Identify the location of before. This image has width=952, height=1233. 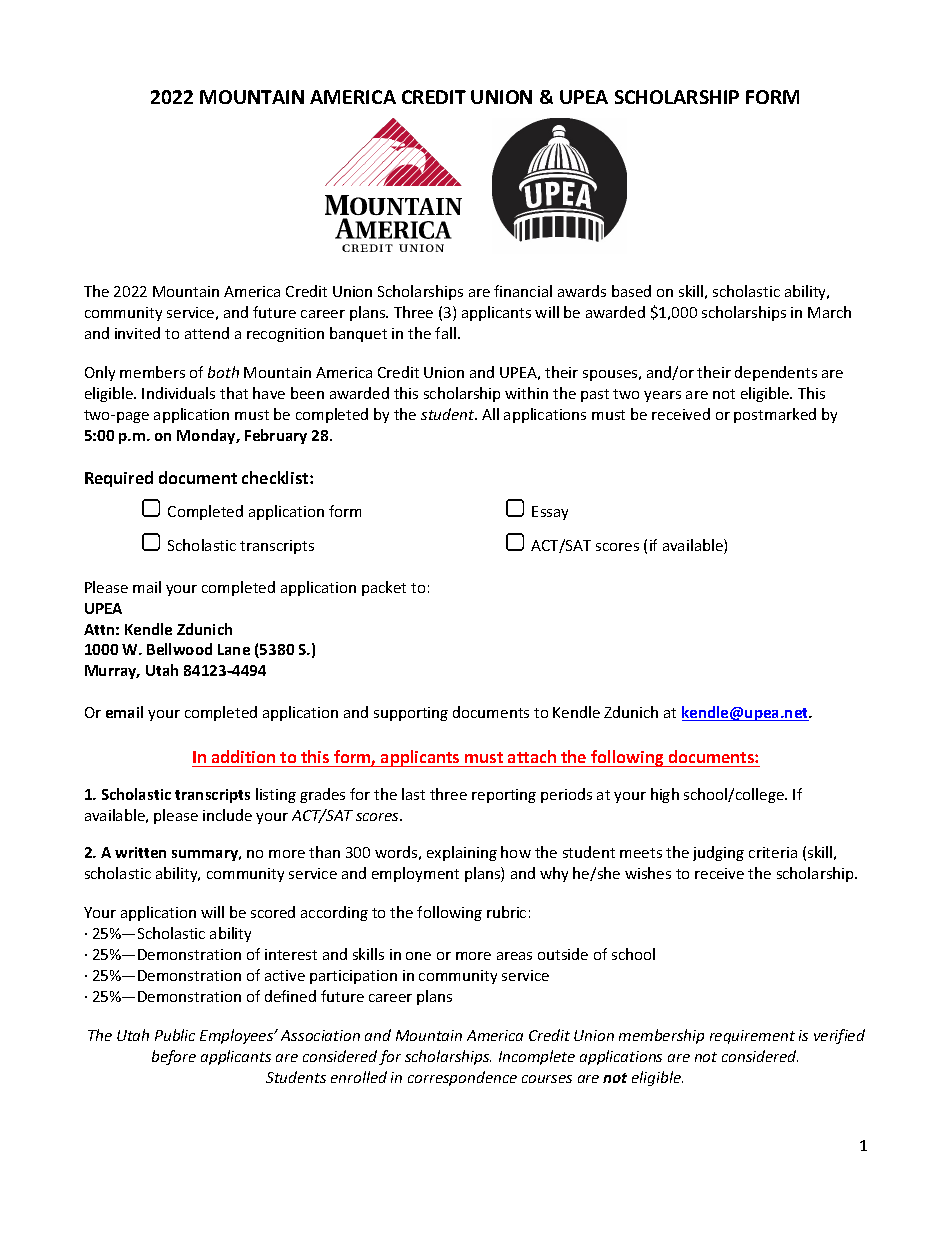
(174, 1057).
